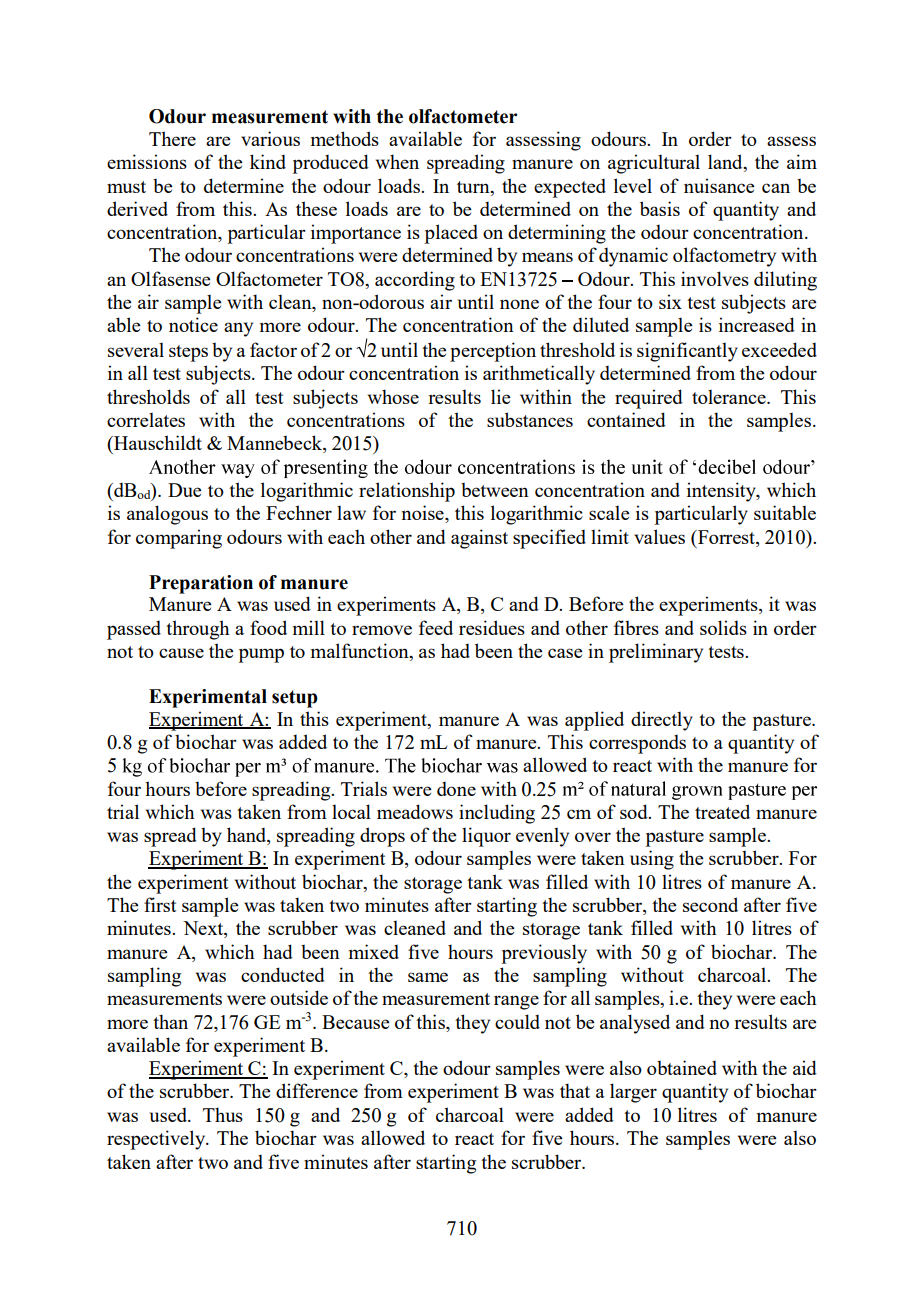 The image size is (924, 1305). I want to click on analogous, so click(167, 515).
